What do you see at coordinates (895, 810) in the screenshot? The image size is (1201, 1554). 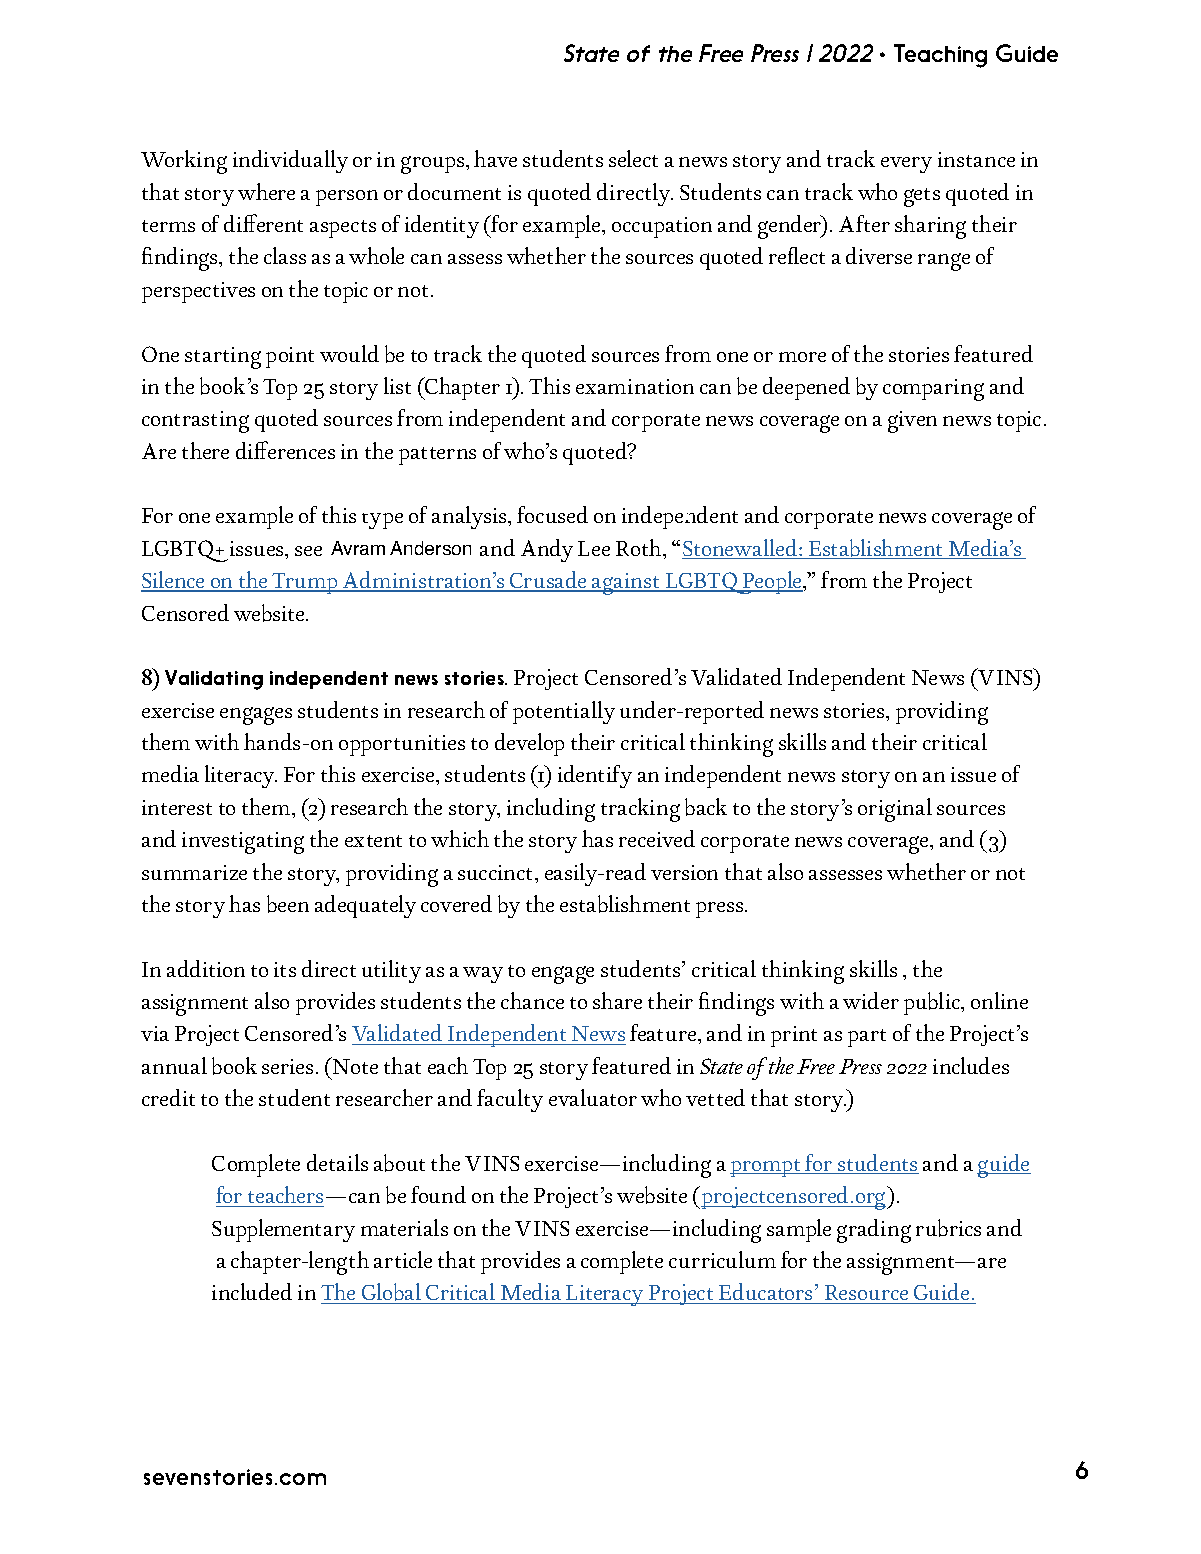 I see `original` at bounding box center [895, 810].
